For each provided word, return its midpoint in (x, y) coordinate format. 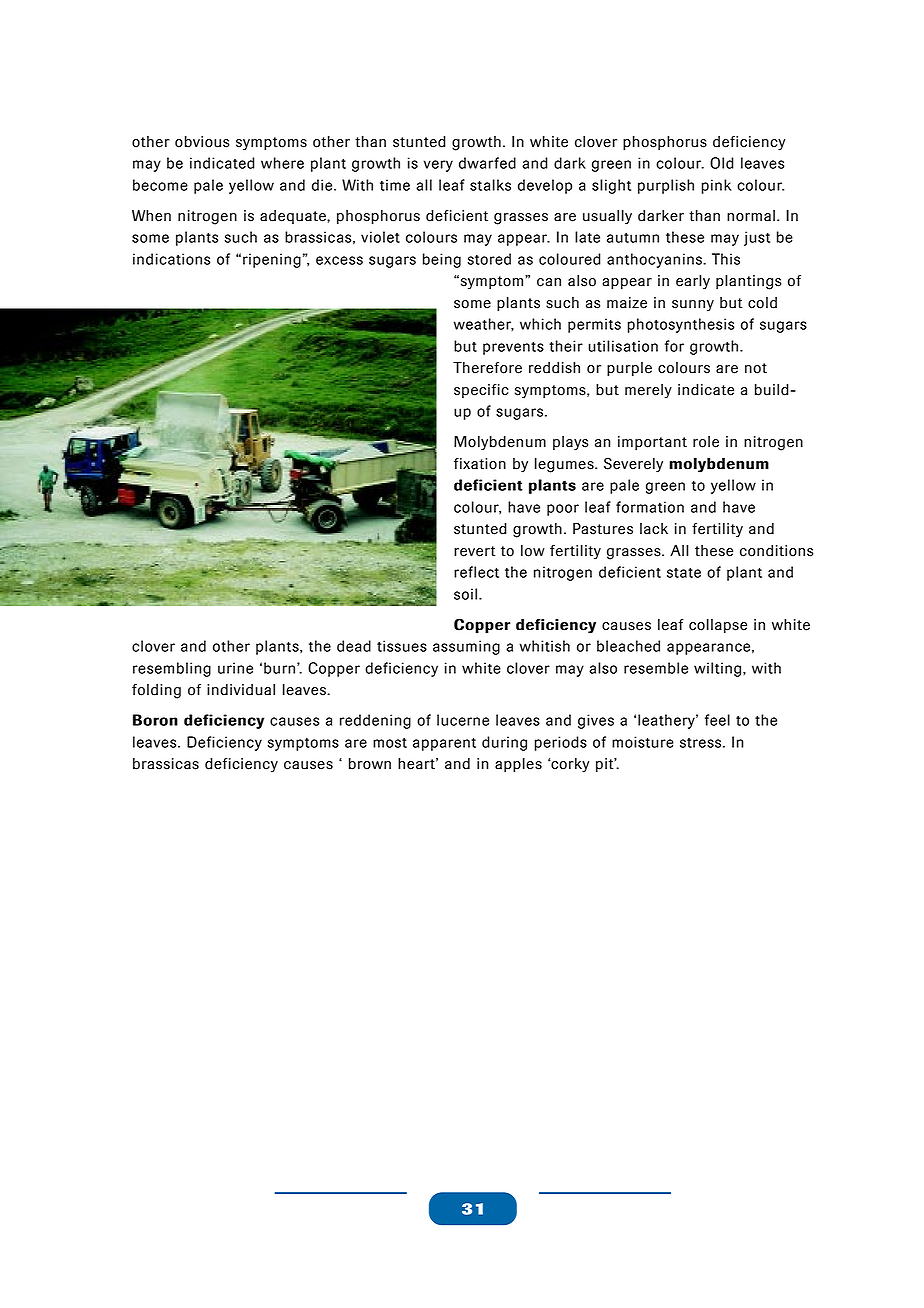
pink (717, 186)
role (706, 442)
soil (465, 594)
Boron (155, 720)
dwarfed (487, 163)
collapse (718, 626)
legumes (565, 465)
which (540, 324)
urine (235, 668)
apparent (444, 744)
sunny (693, 306)
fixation (480, 464)
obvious (202, 142)
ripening (272, 260)
